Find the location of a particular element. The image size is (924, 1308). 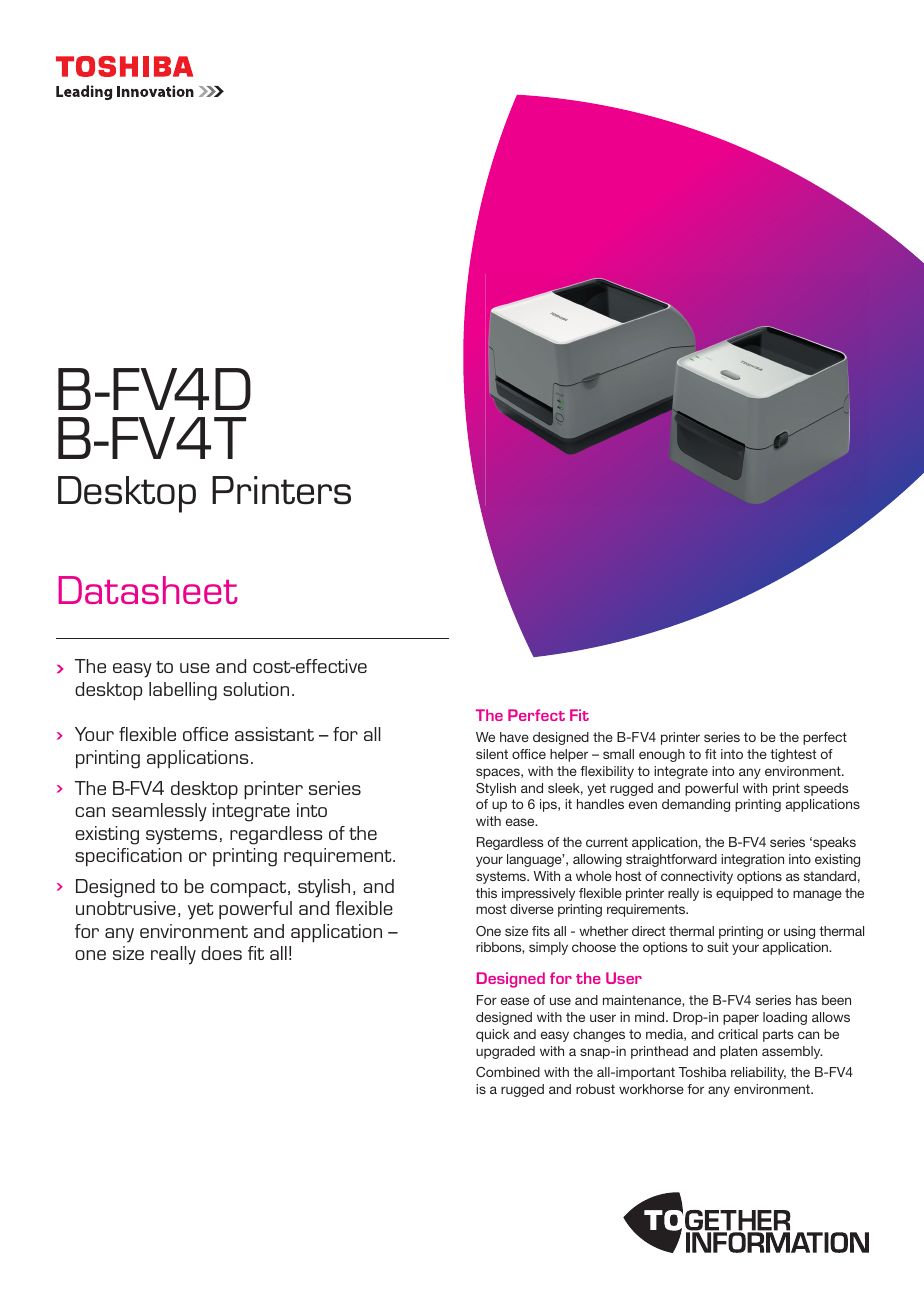

silent is located at coordinates (492, 754).
